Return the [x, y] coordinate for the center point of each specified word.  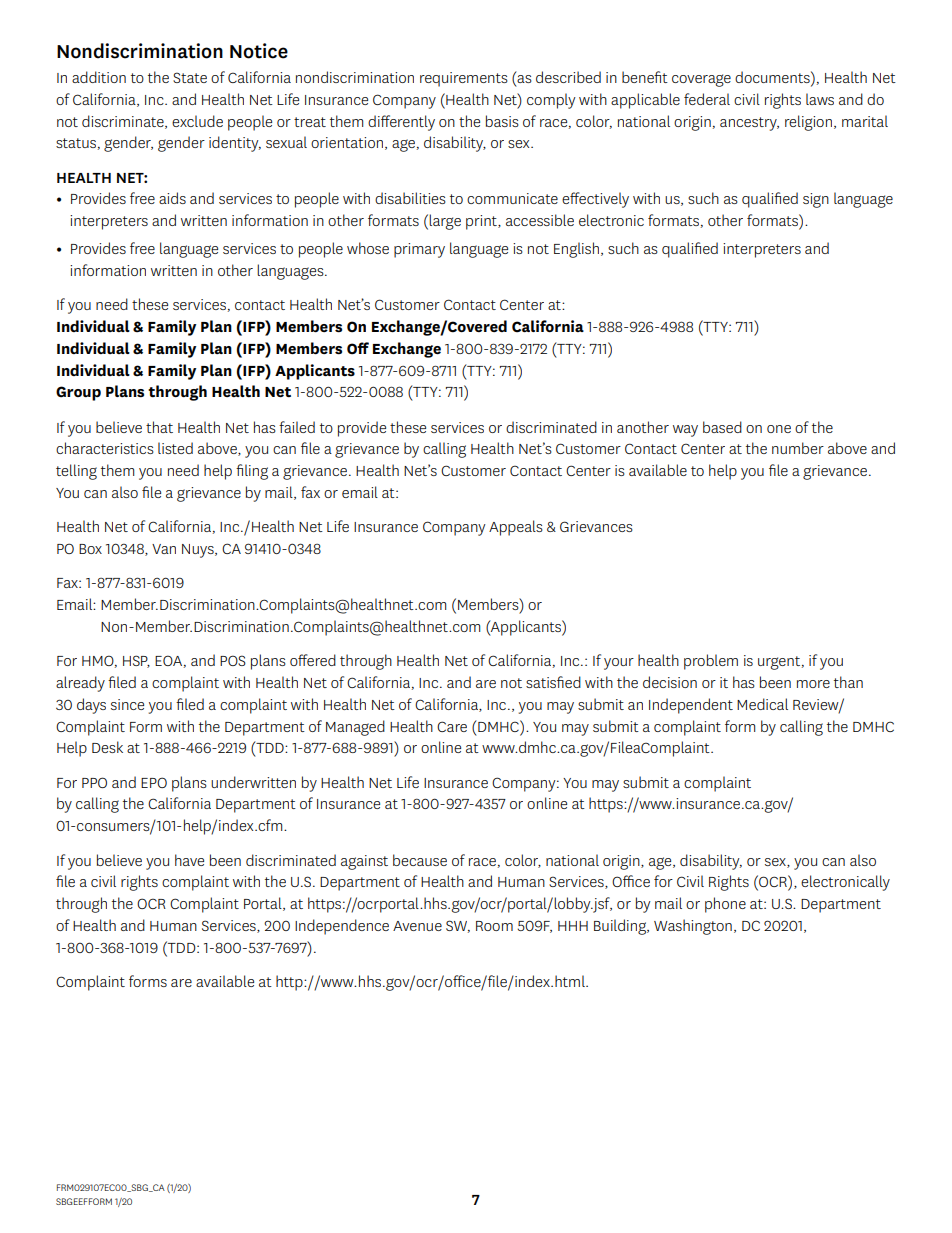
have [189, 860]
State [190, 77]
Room [494, 926]
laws [820, 99]
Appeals [516, 528]
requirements [464, 79]
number [798, 448]
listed [175, 448]
